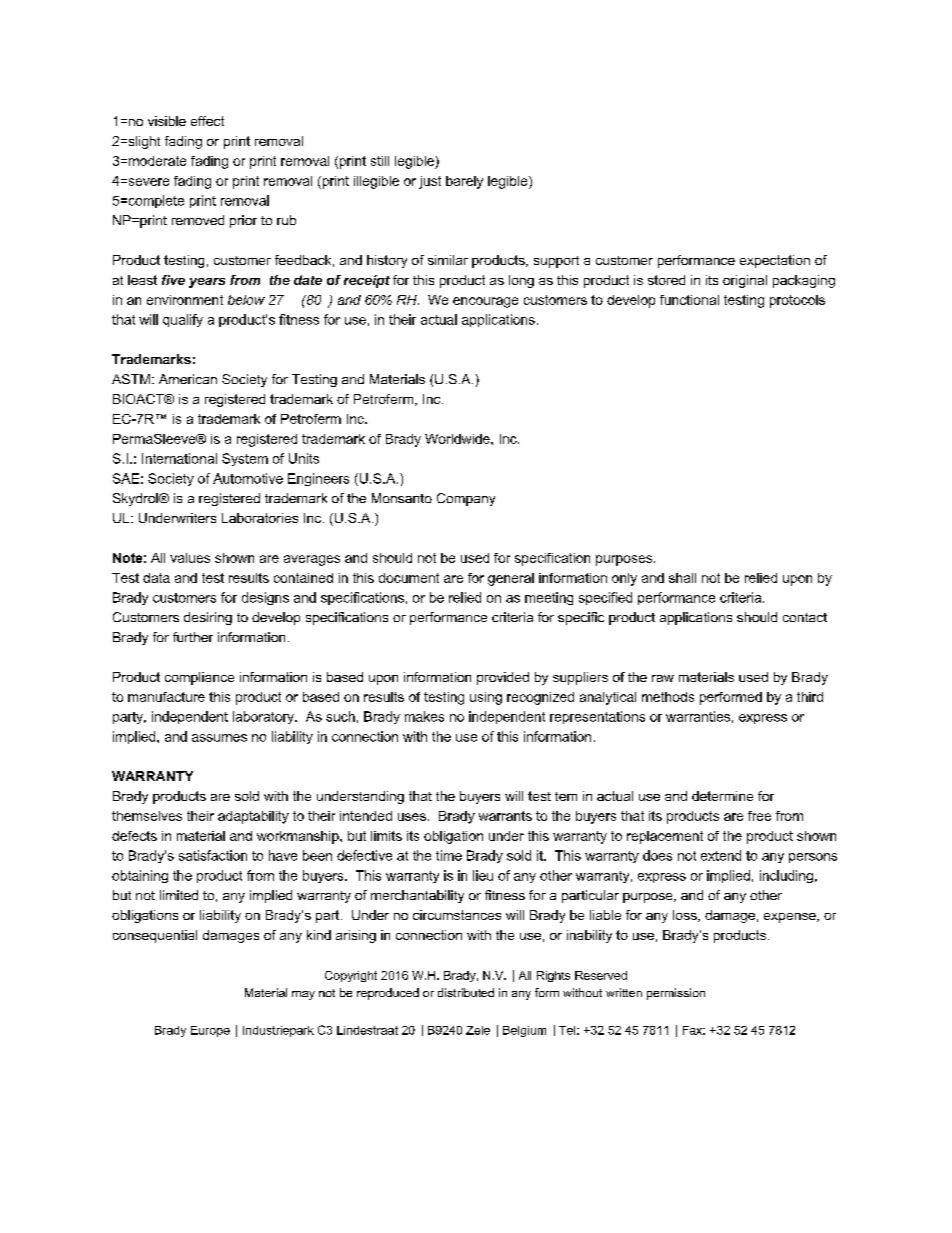 The height and width of the screenshot is (1233, 952). What do you see at coordinates (466, 992) in the screenshot?
I see `distributed` at bounding box center [466, 992].
